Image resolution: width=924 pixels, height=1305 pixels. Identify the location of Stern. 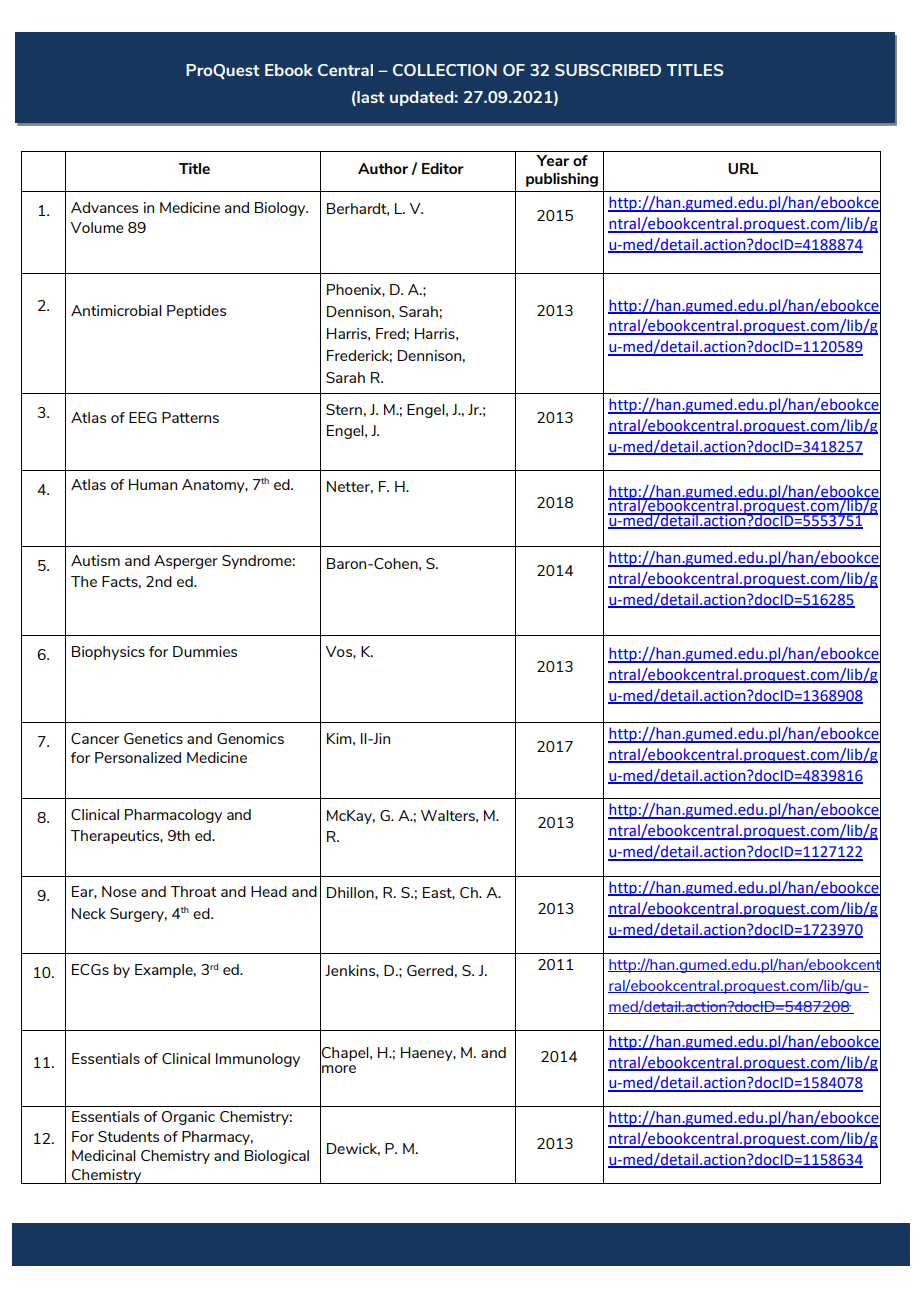
(344, 409).
